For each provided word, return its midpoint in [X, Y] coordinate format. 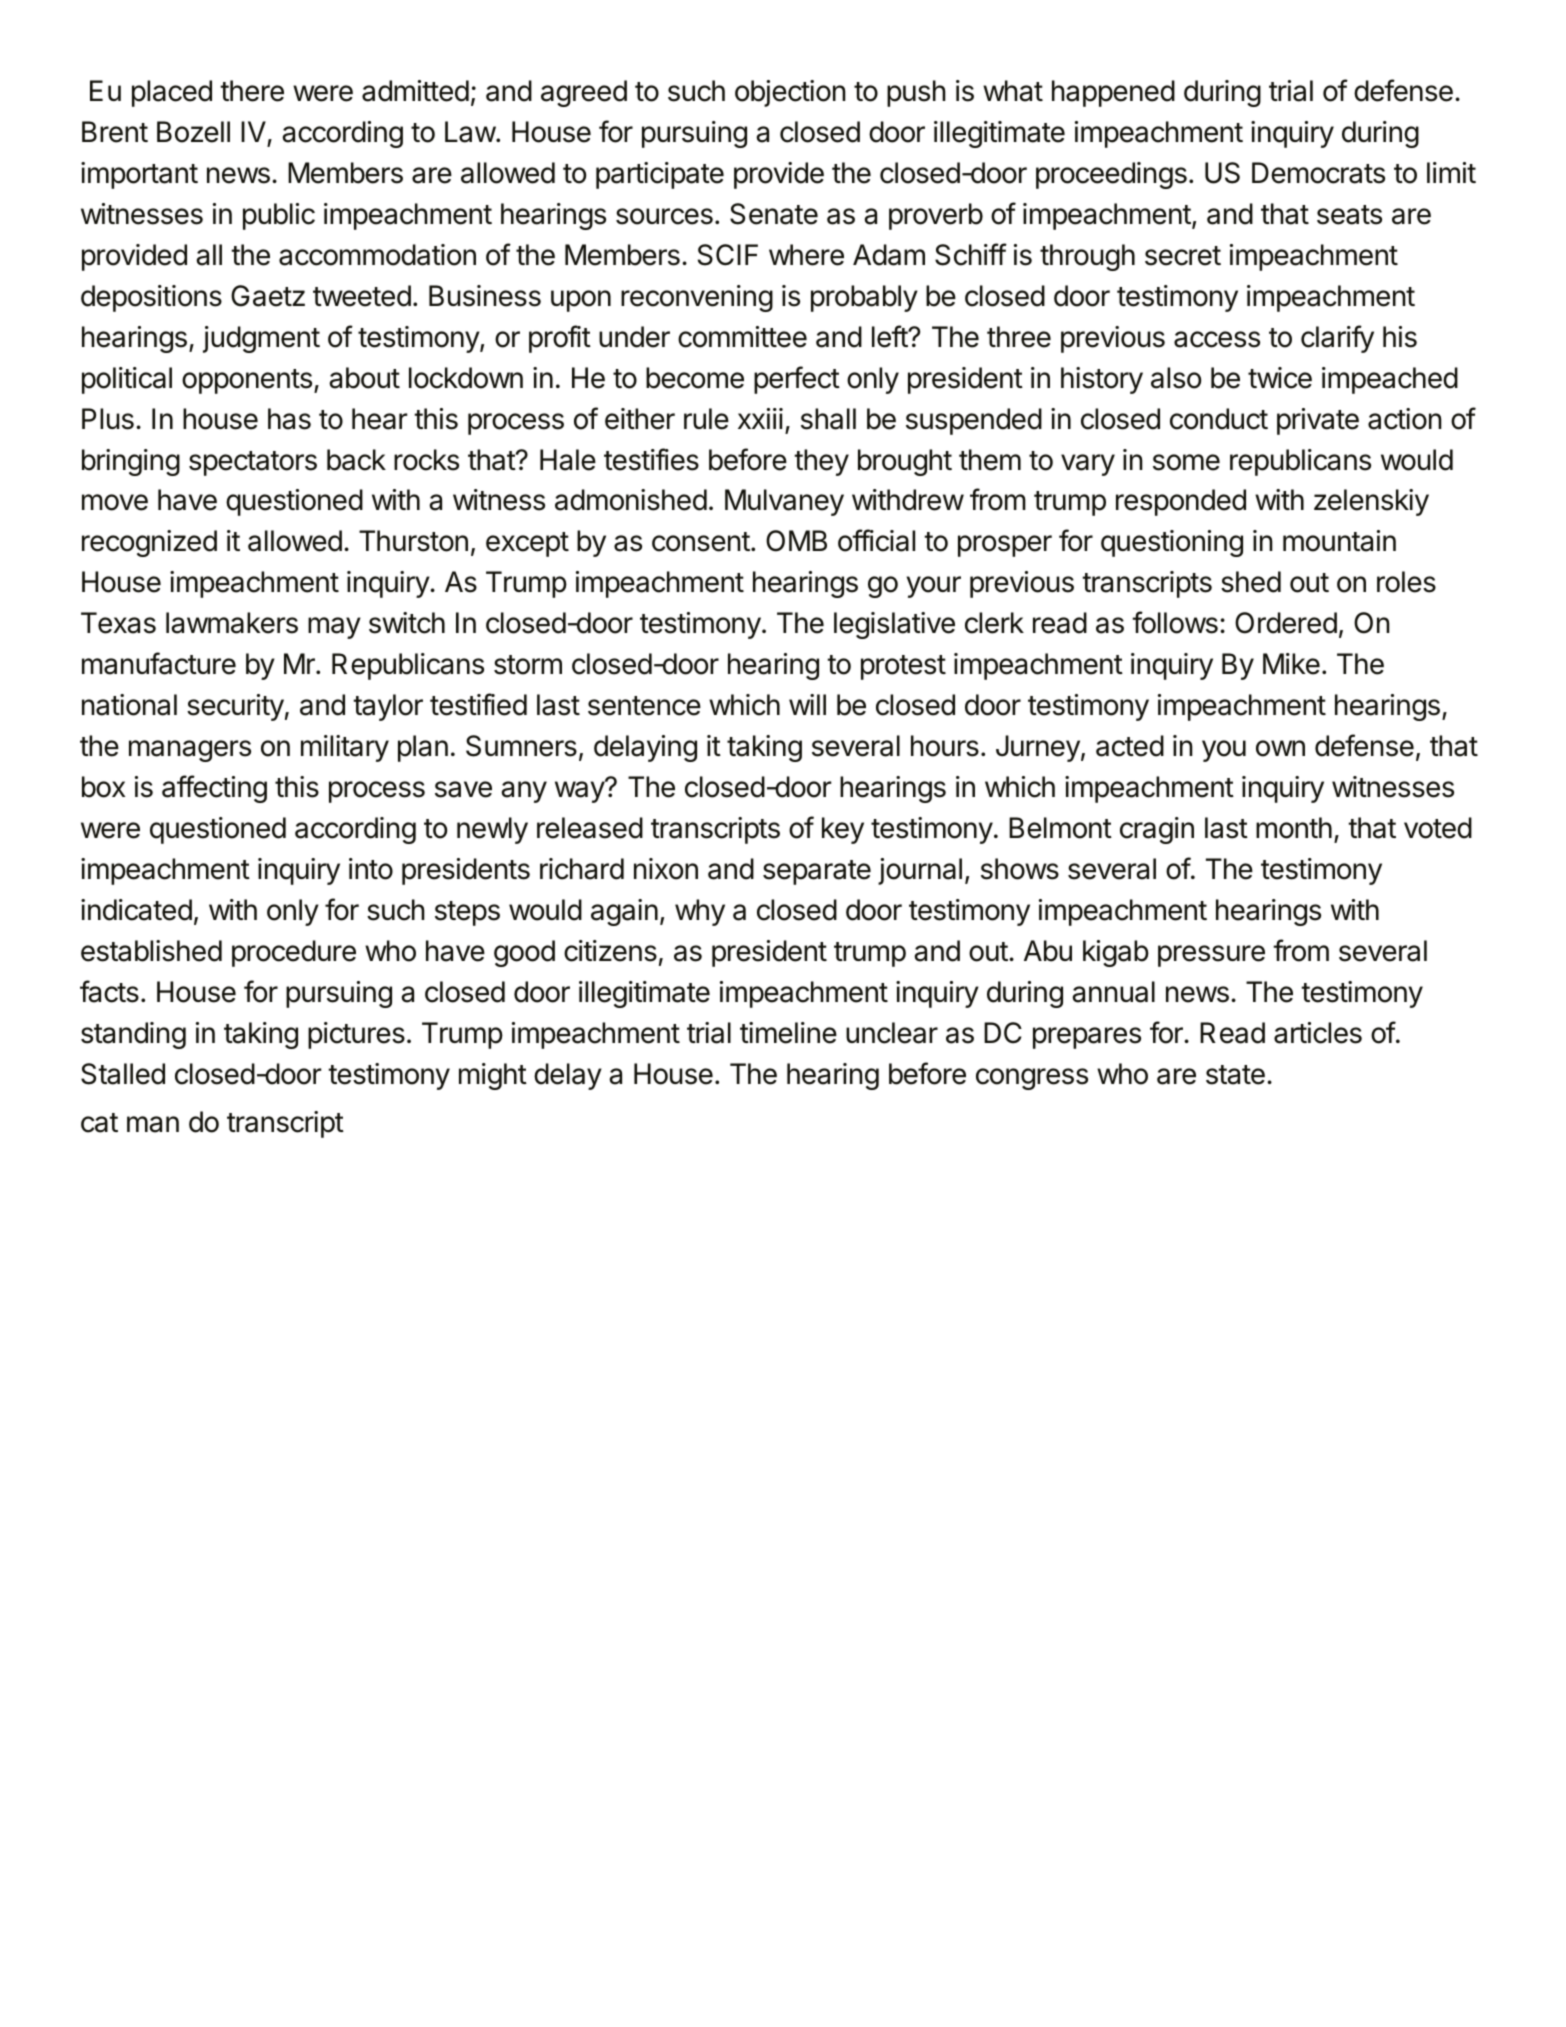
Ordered [1286, 623]
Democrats [1318, 173]
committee [742, 337]
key [843, 830]
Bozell [193, 132]
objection [790, 93]
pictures [356, 1035]
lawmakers [232, 623]
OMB [796, 541]
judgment [261, 339]
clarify [1337, 339]
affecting [214, 789]
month [1294, 828]
